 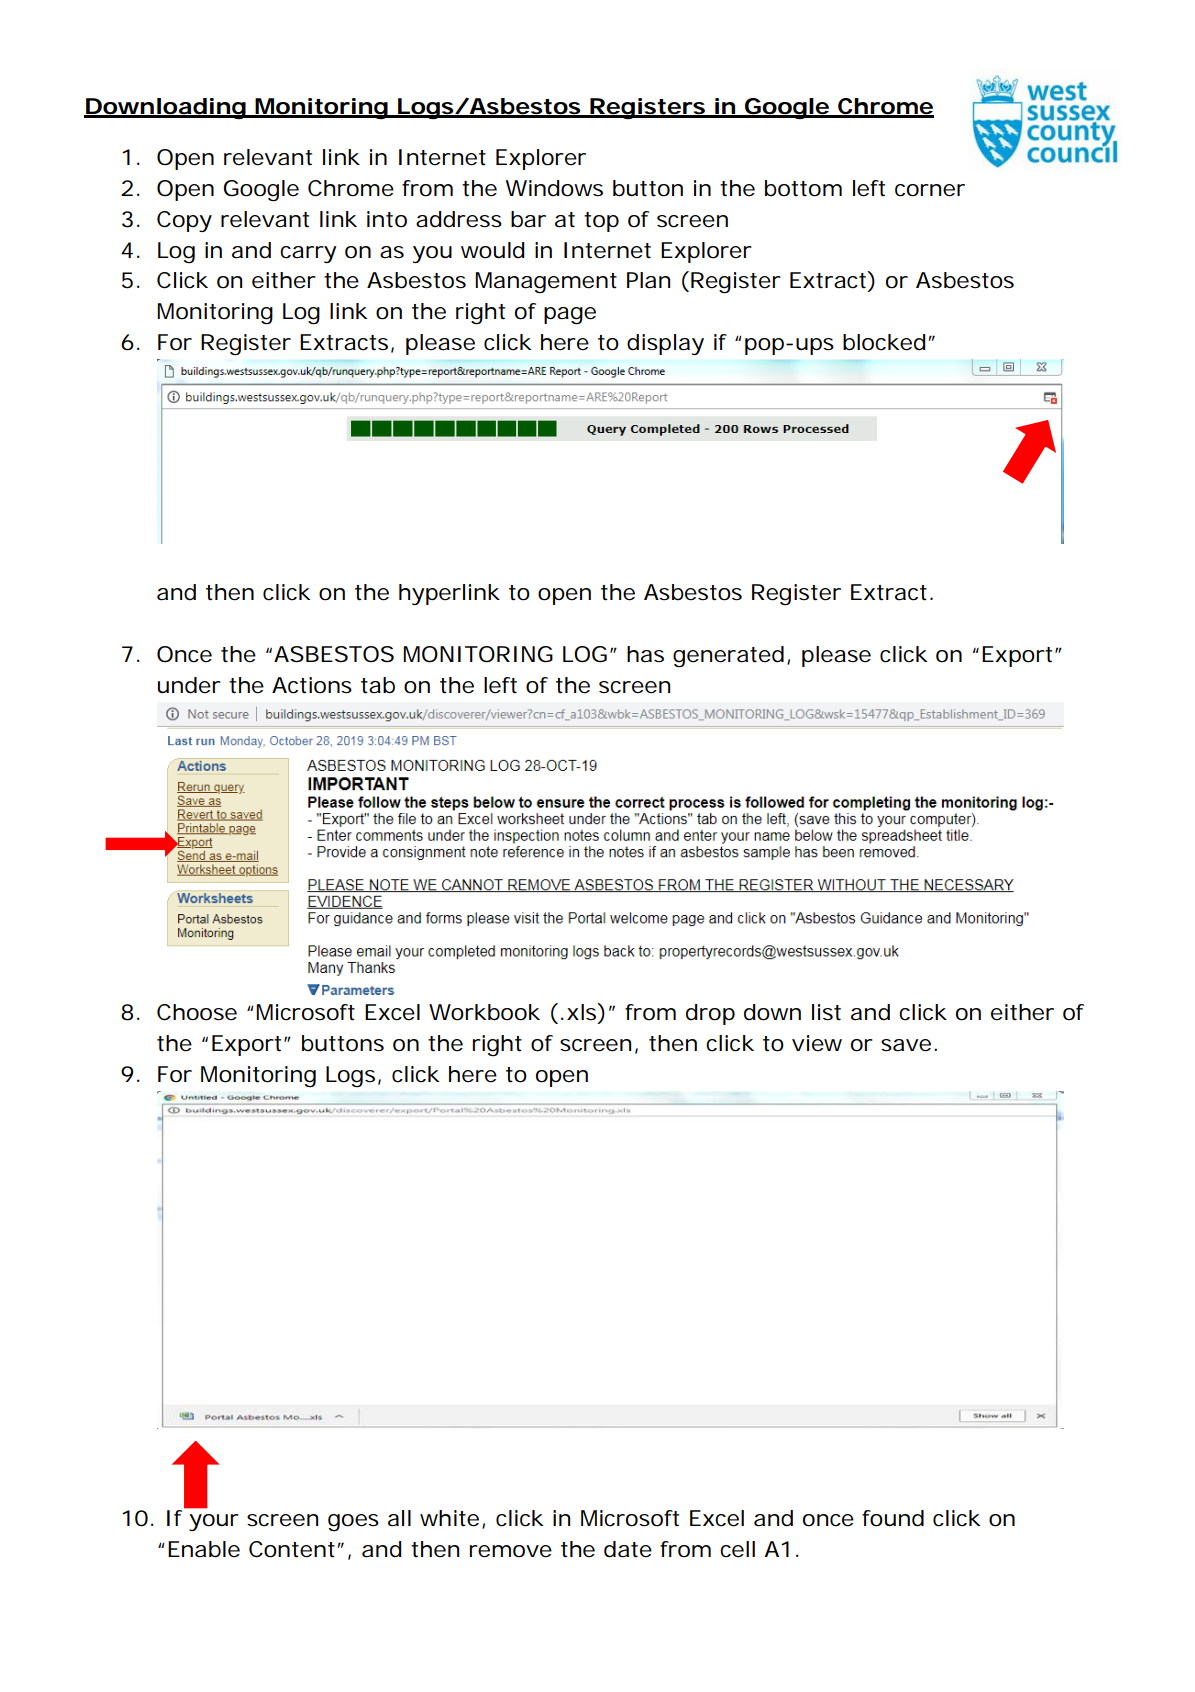 I want to click on xls, so click(x=583, y=1013).
